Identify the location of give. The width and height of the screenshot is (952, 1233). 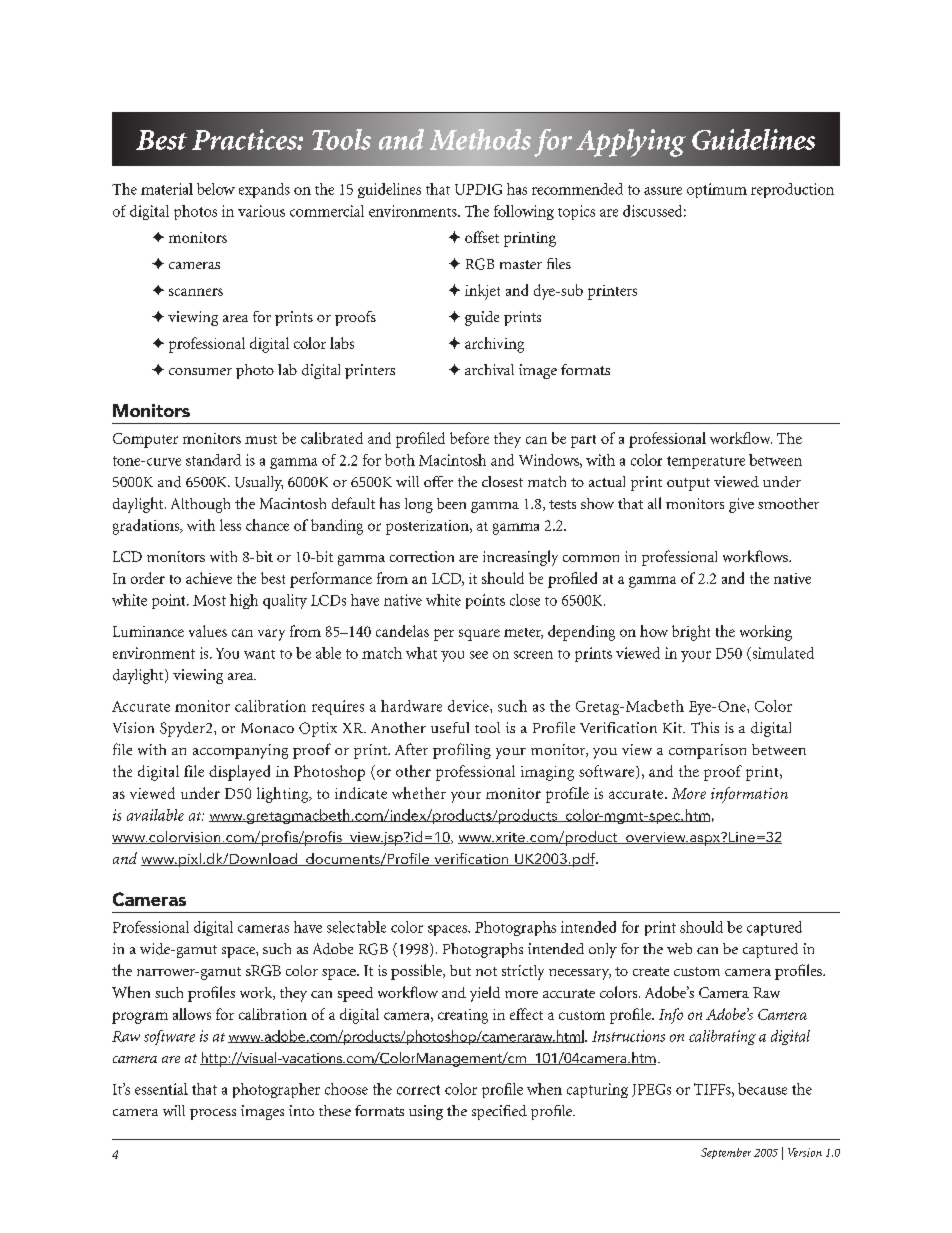
(741, 505).
